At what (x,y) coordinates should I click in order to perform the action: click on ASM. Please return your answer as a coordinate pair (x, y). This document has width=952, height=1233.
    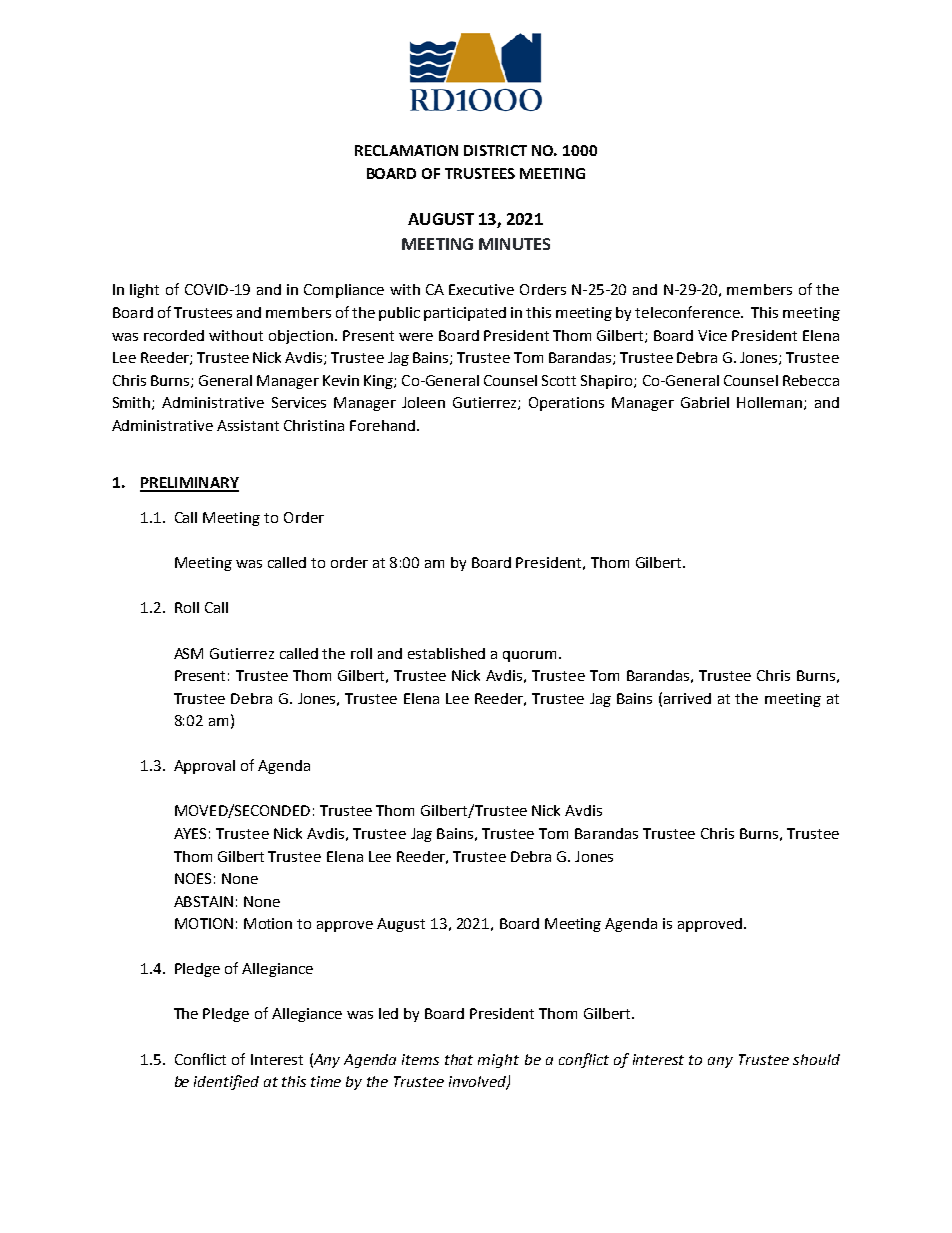
    Looking at the image, I should click on (188, 653).
